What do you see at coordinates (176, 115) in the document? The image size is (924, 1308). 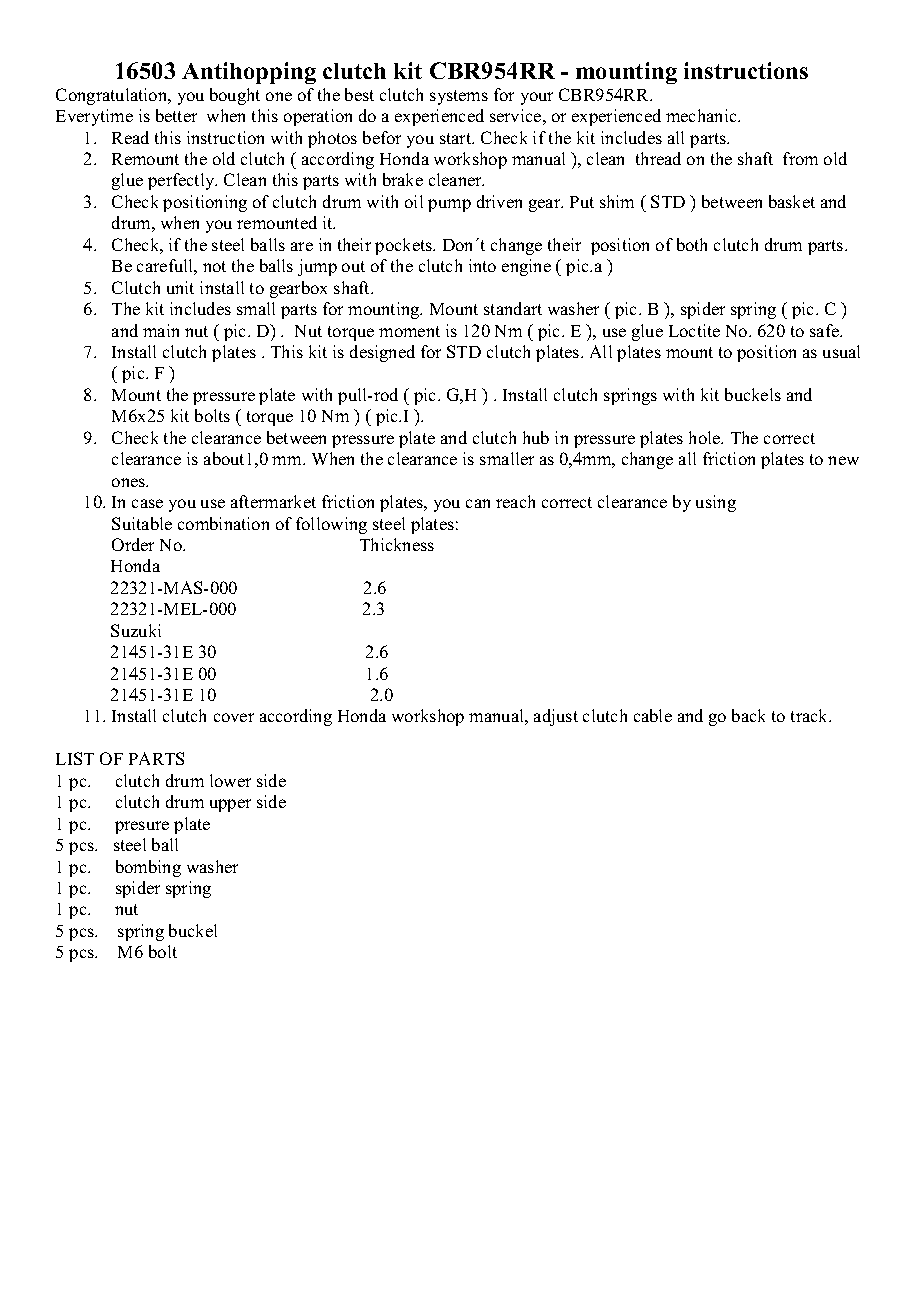 I see `better` at bounding box center [176, 115].
